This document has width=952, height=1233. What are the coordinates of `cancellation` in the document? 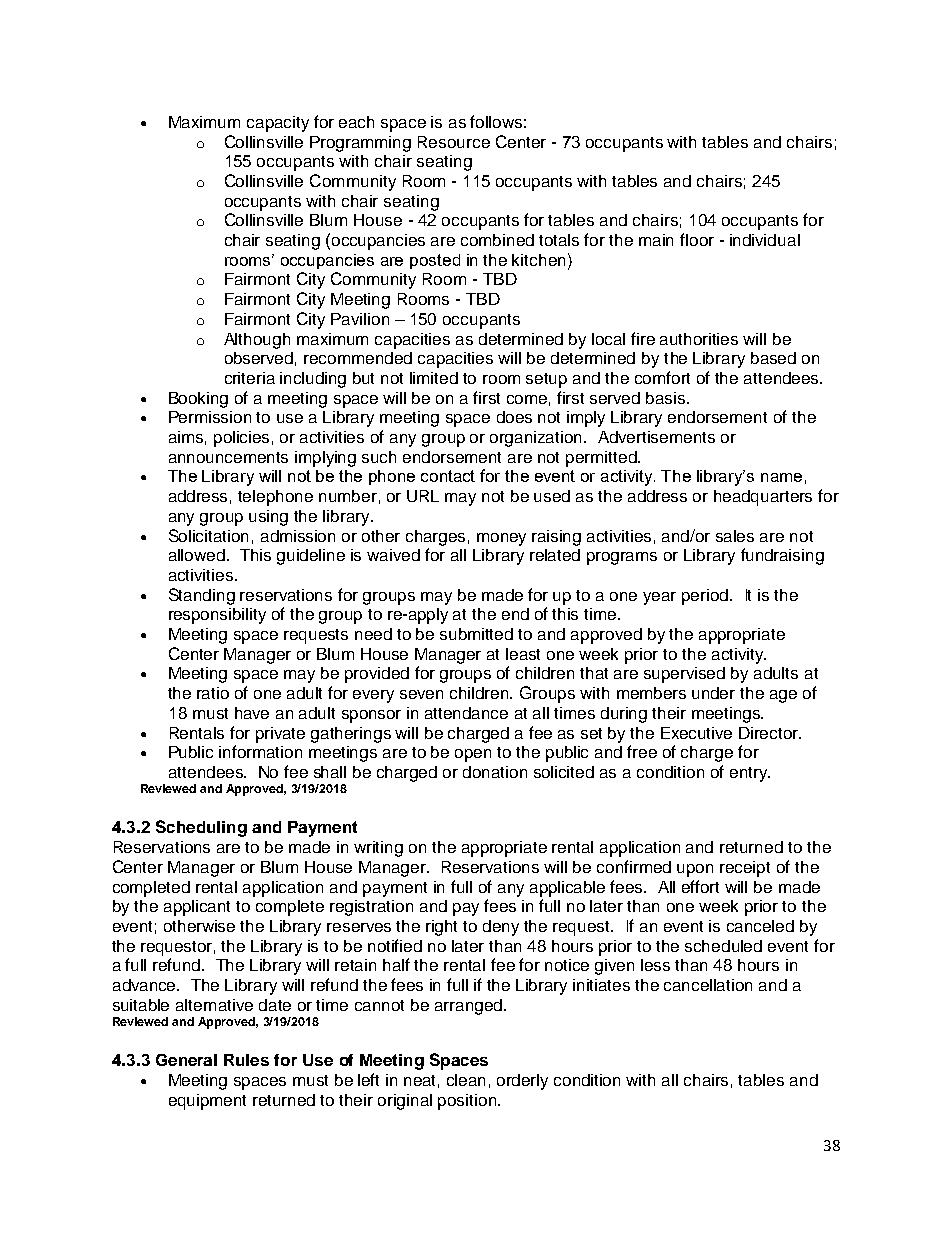 It's located at (708, 985).
